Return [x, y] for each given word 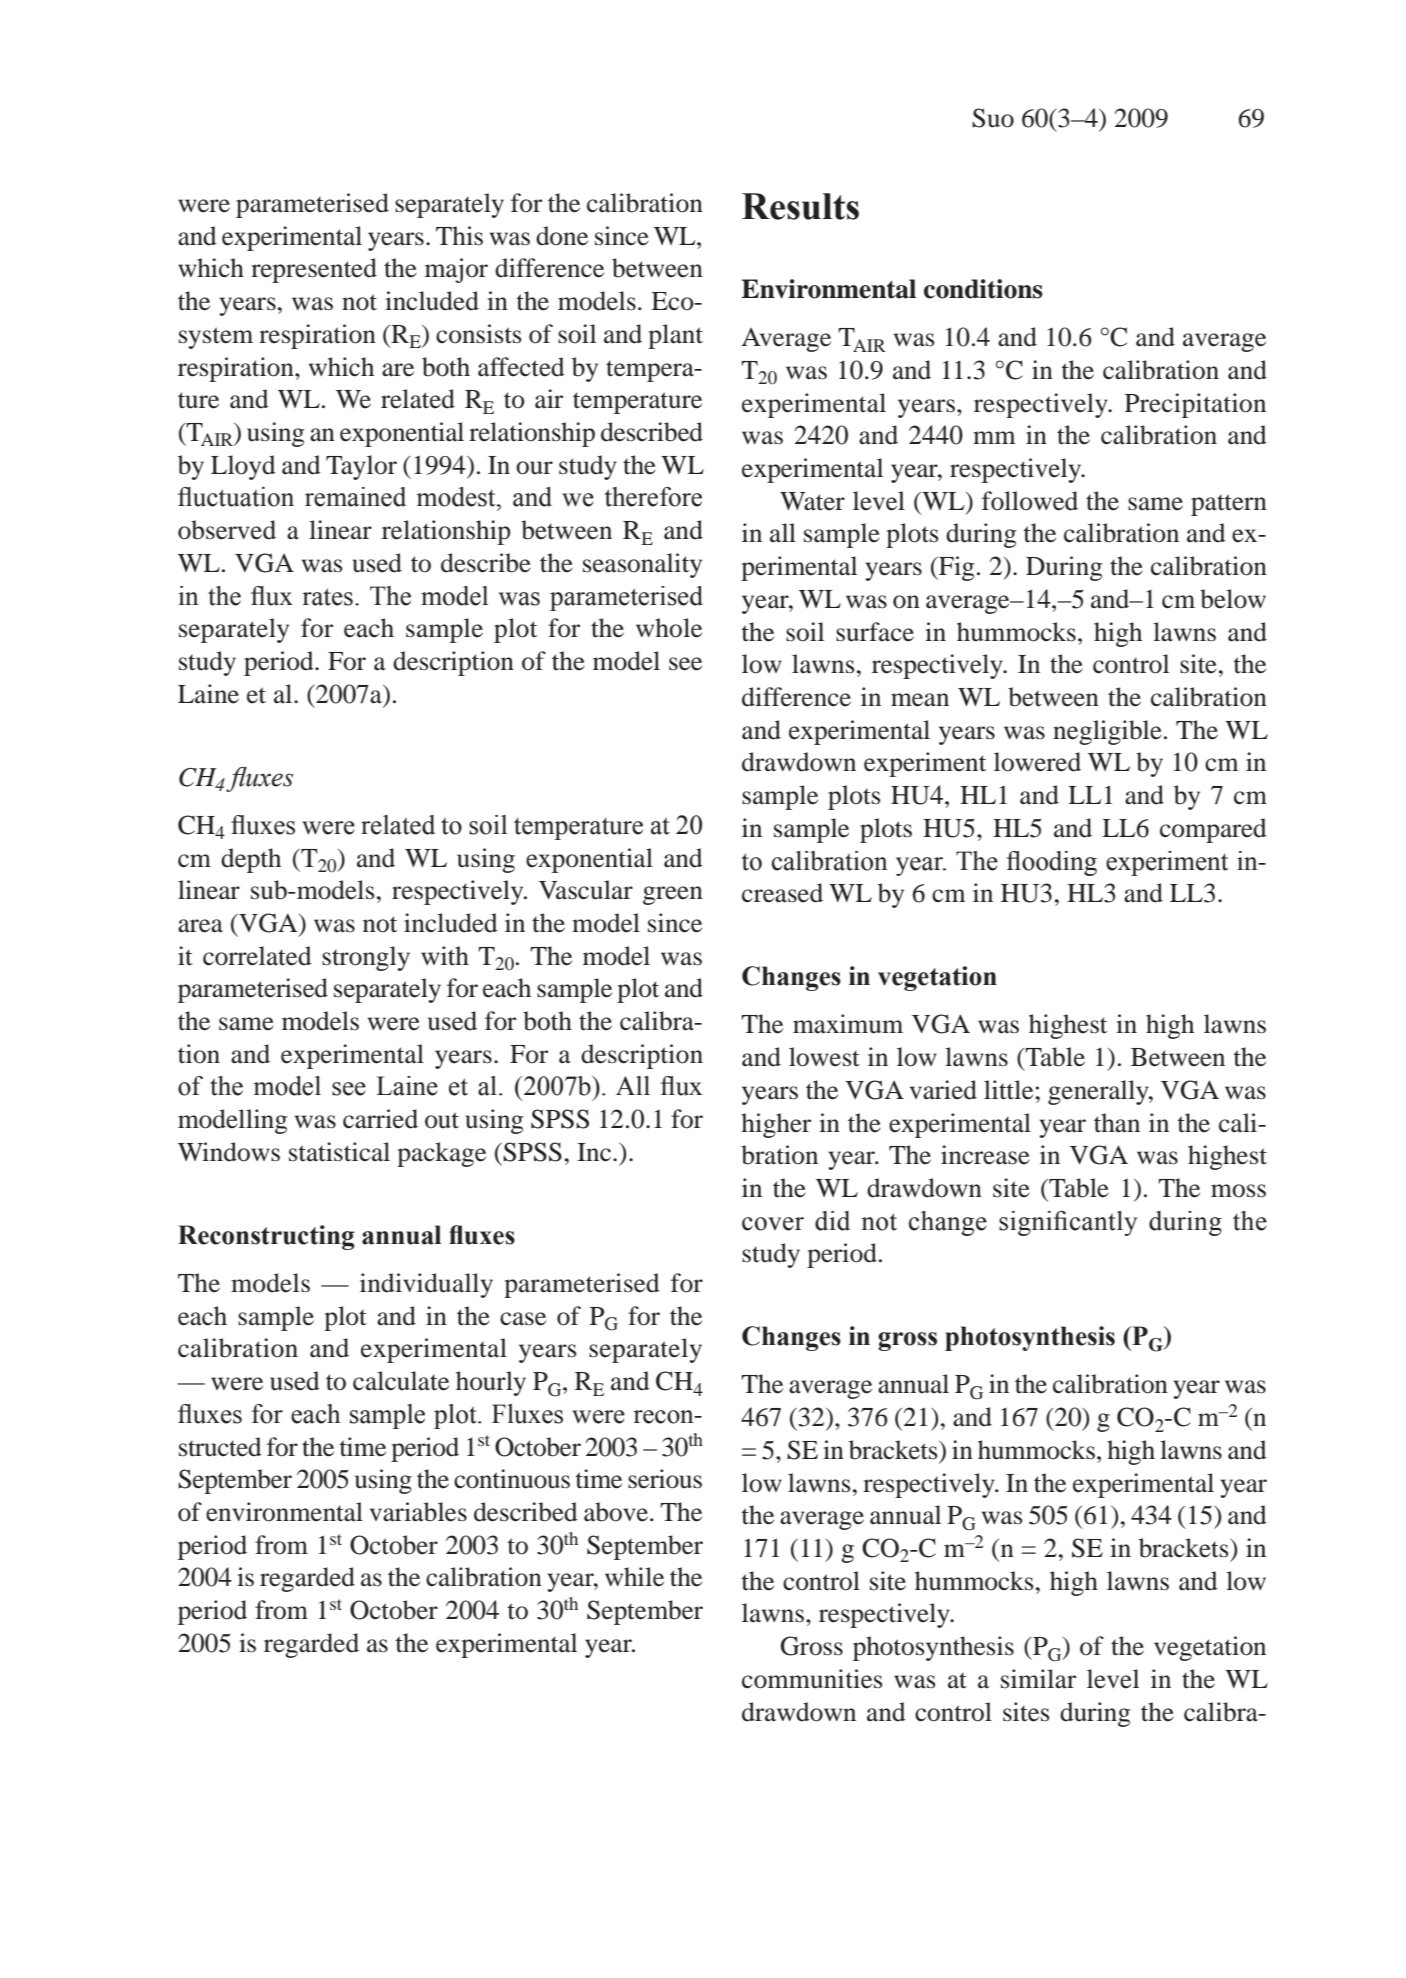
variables [418, 1512]
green [673, 895]
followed [1030, 501]
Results [800, 206]
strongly [366, 958]
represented [314, 270]
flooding [1052, 863]
